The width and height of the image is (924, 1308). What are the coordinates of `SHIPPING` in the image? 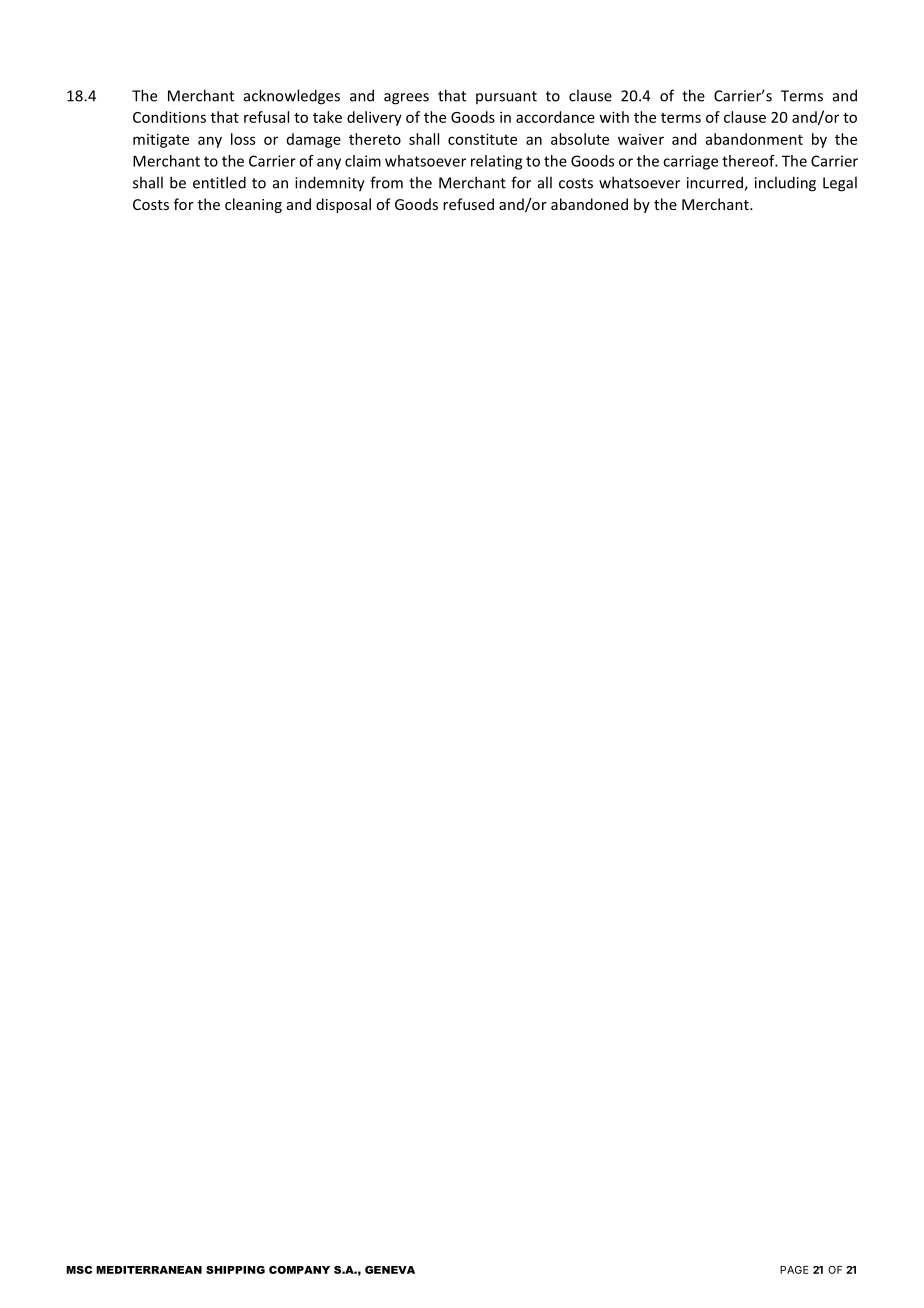 It's located at (235, 1270).
